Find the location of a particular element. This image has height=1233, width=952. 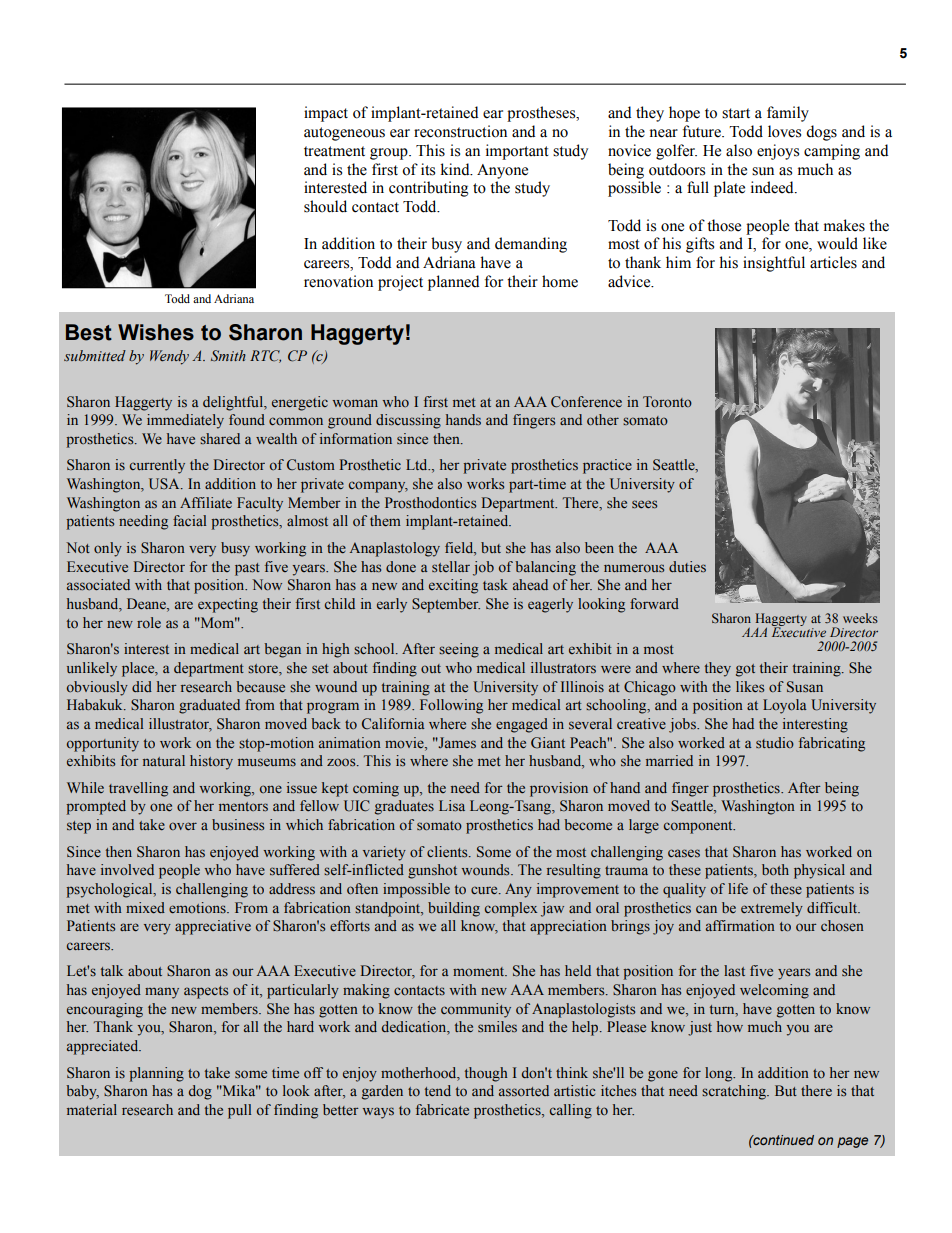

impact is located at coordinates (326, 114).
